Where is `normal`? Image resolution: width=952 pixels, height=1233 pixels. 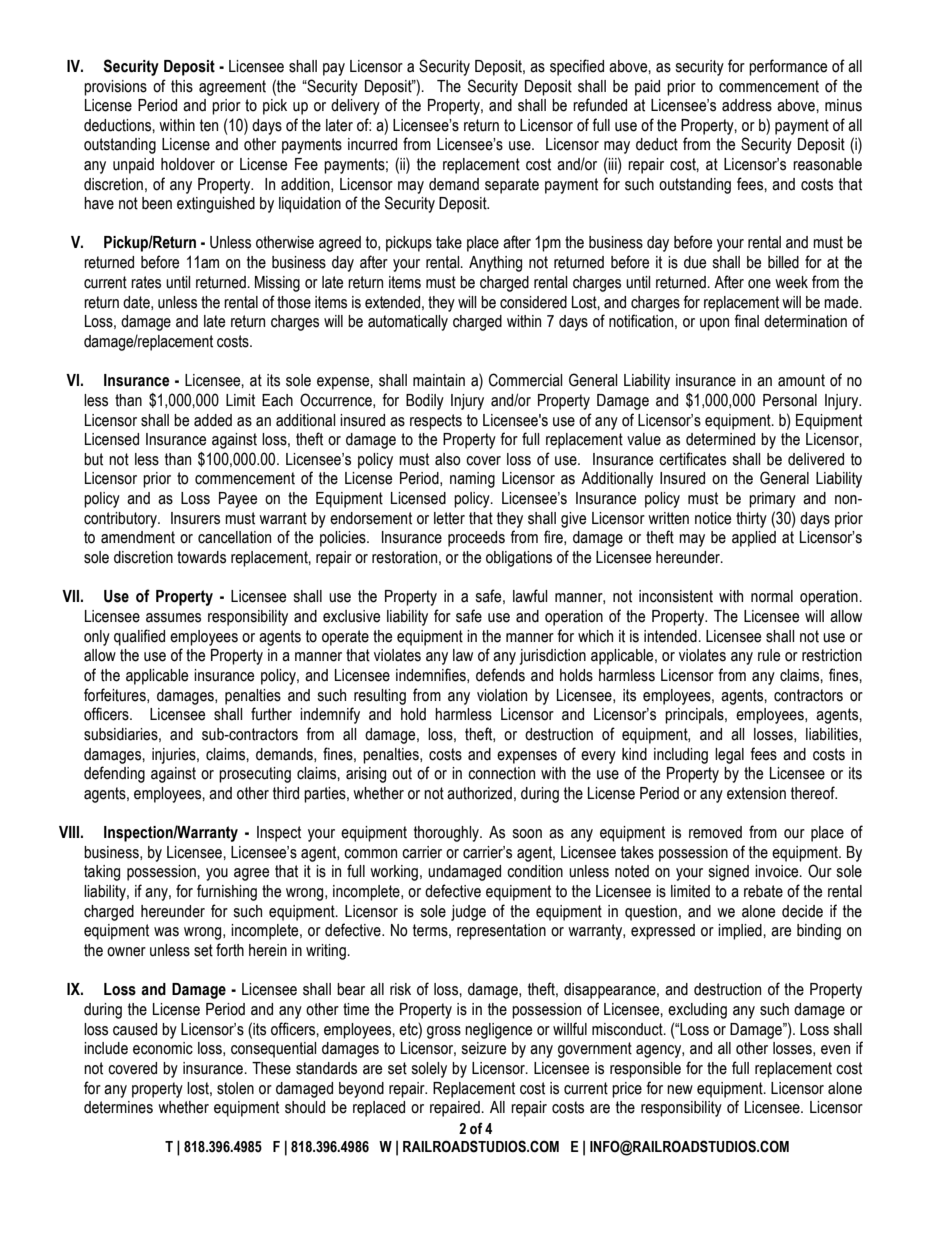 normal is located at coordinates (772, 596).
